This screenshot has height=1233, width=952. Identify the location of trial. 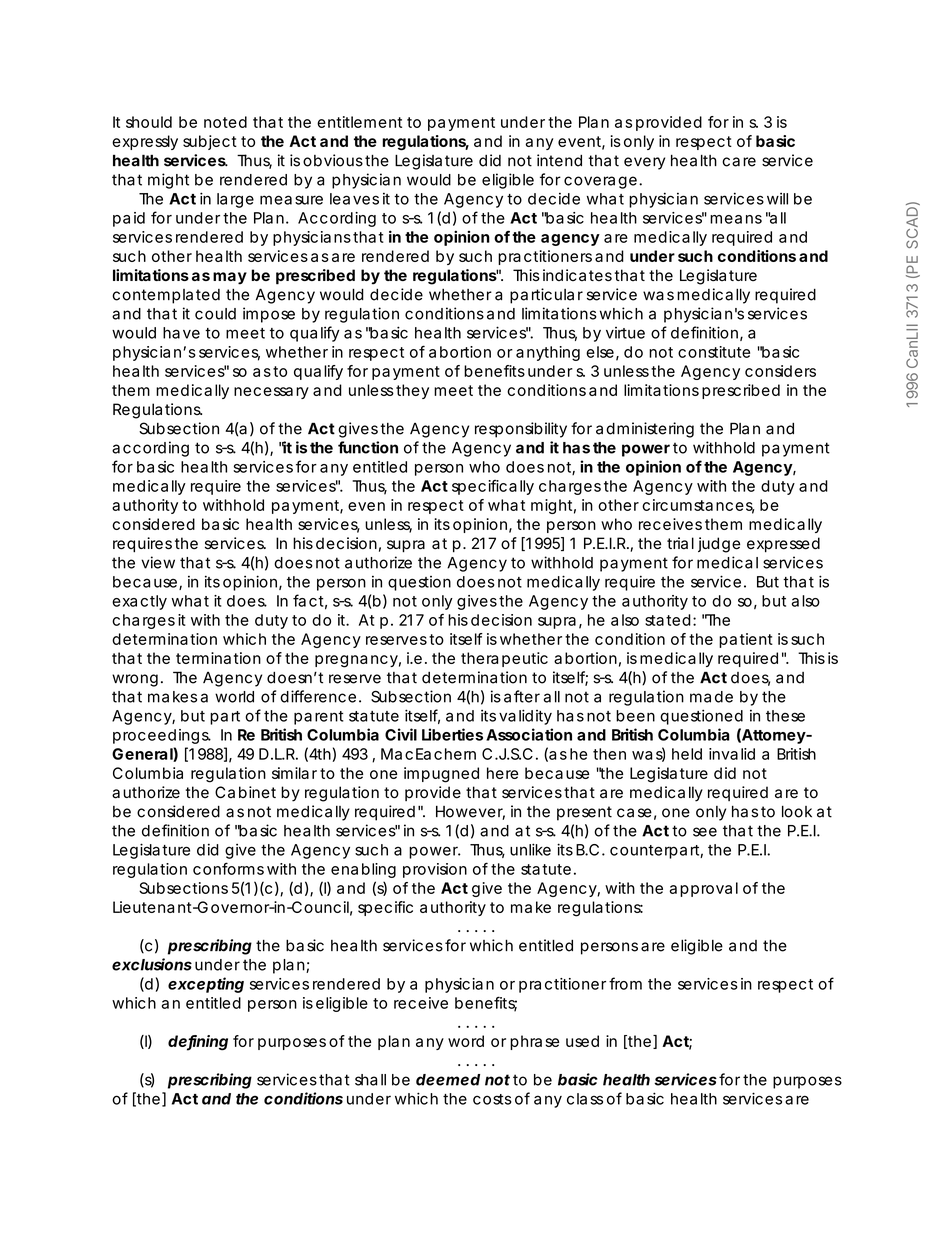
(680, 543).
